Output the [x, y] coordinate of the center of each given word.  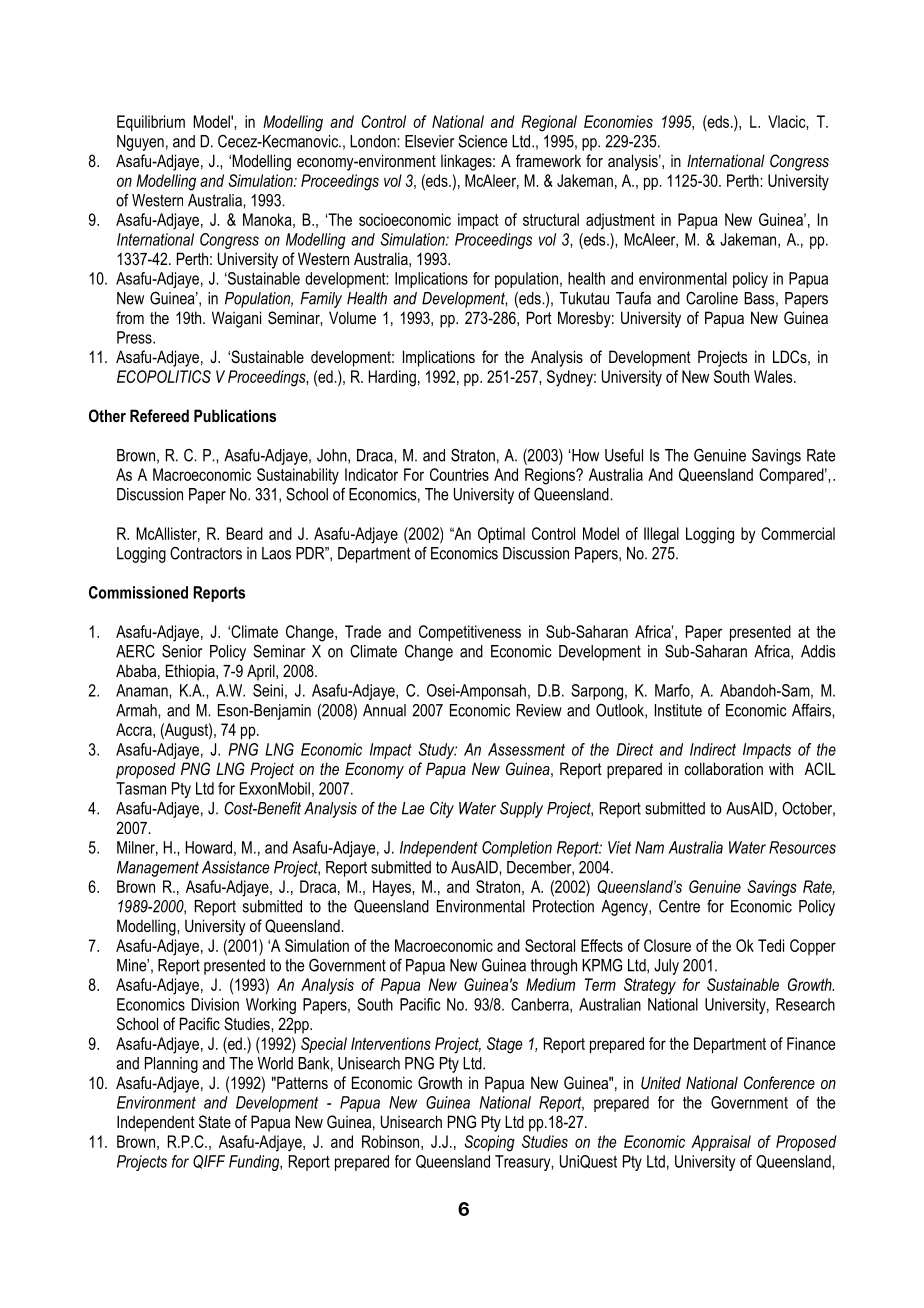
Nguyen [140, 143]
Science [482, 141]
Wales [774, 376]
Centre [679, 906]
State [215, 1121]
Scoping [489, 1143]
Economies [618, 121]
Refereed [159, 415]
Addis [818, 651]
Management [158, 869]
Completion [517, 849]
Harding [392, 378]
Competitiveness [470, 633]
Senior [182, 651]
